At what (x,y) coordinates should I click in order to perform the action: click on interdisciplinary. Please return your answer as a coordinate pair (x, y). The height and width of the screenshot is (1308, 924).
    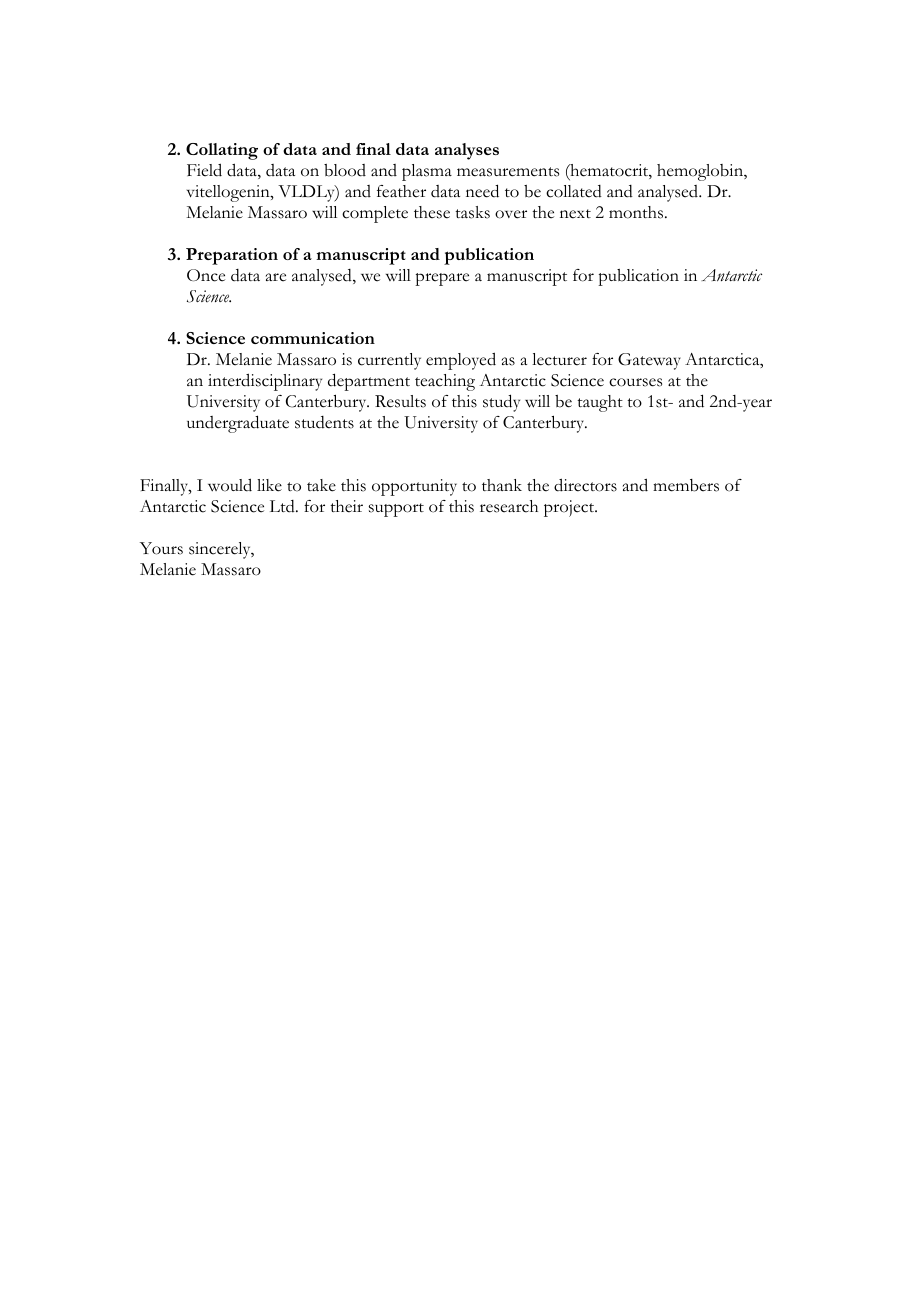
    Looking at the image, I should click on (265, 382).
